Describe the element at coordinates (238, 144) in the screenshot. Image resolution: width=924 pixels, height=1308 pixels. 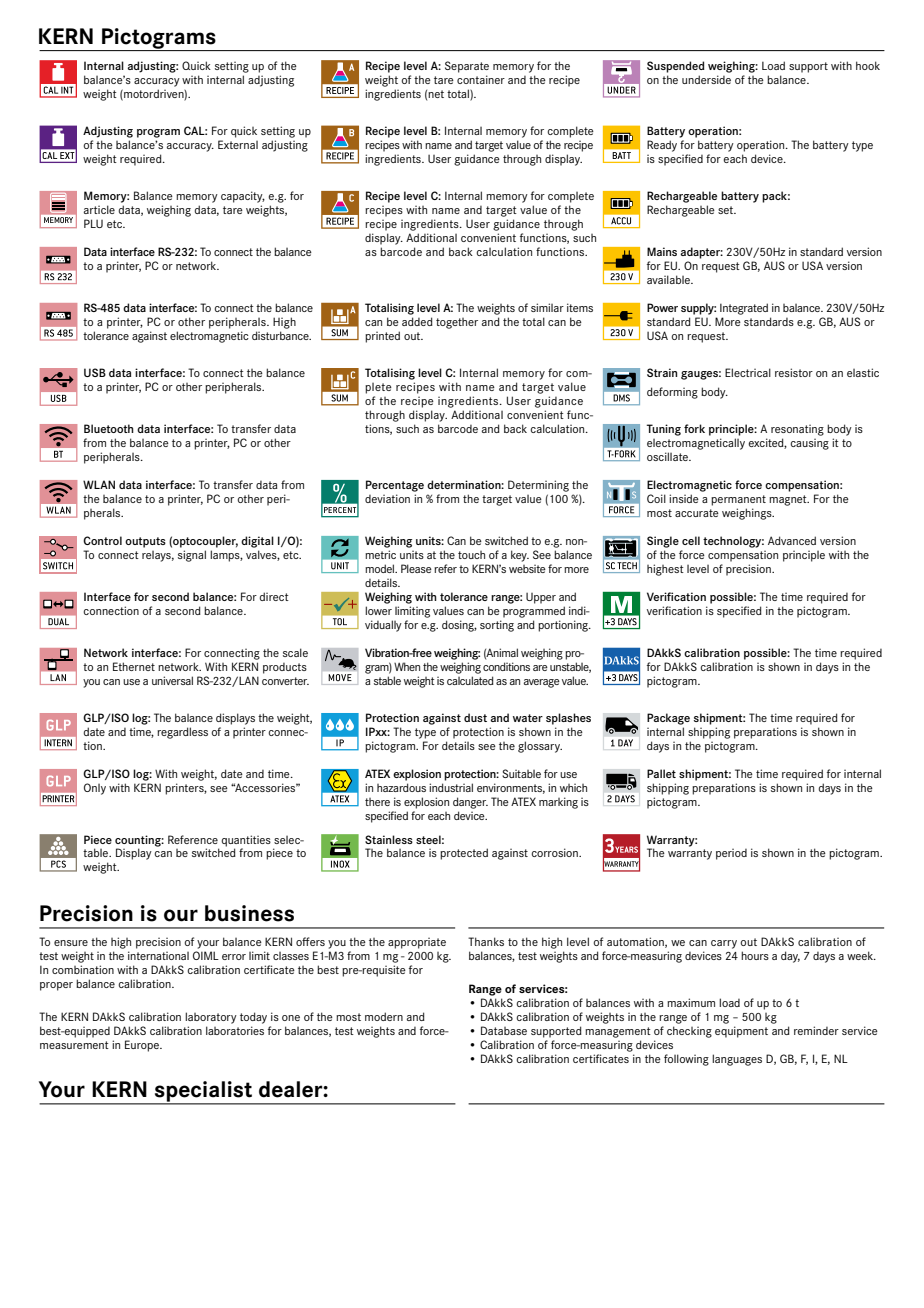
I see `External` at that location.
